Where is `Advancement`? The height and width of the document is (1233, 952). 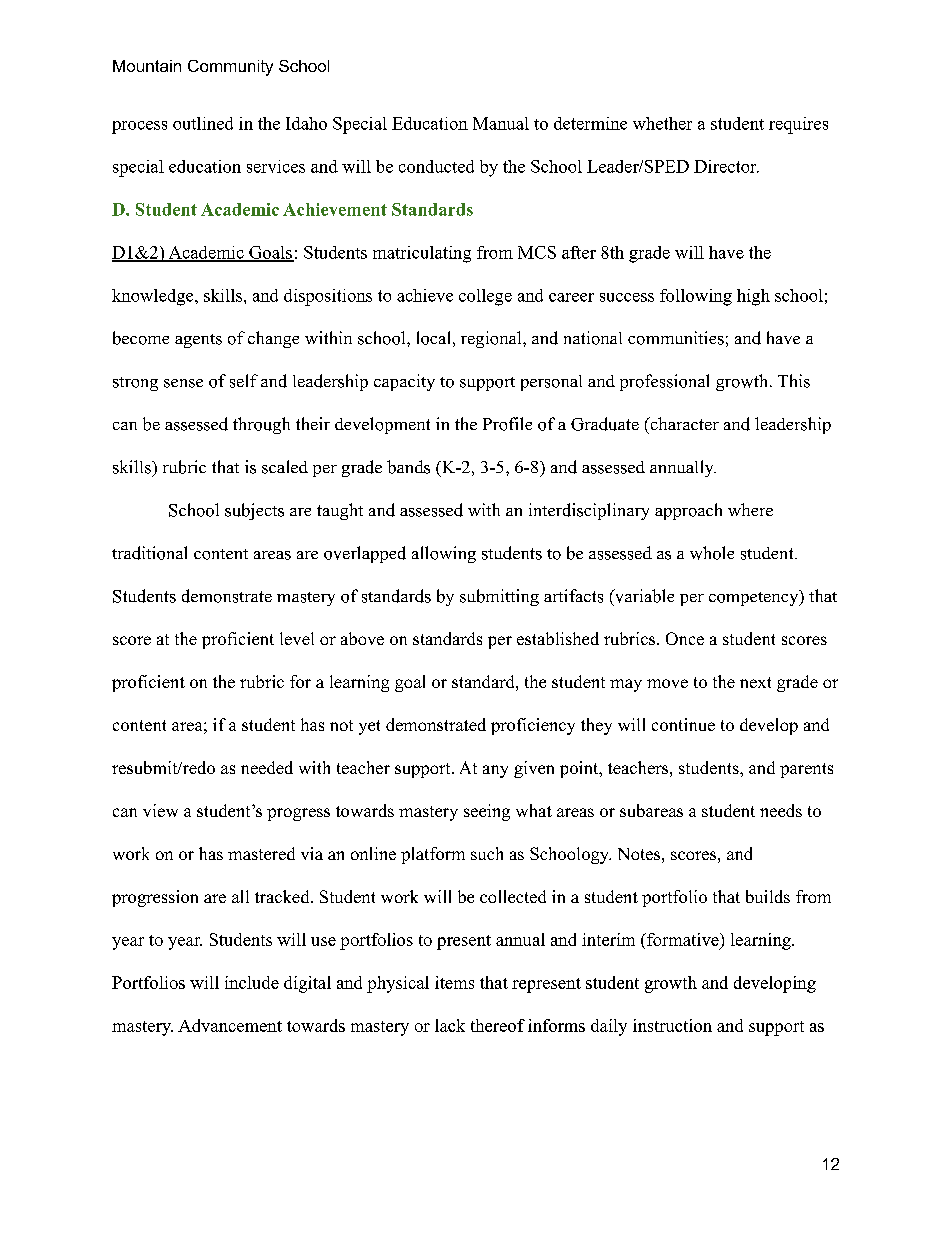
Advancement is located at coordinates (230, 1025).
